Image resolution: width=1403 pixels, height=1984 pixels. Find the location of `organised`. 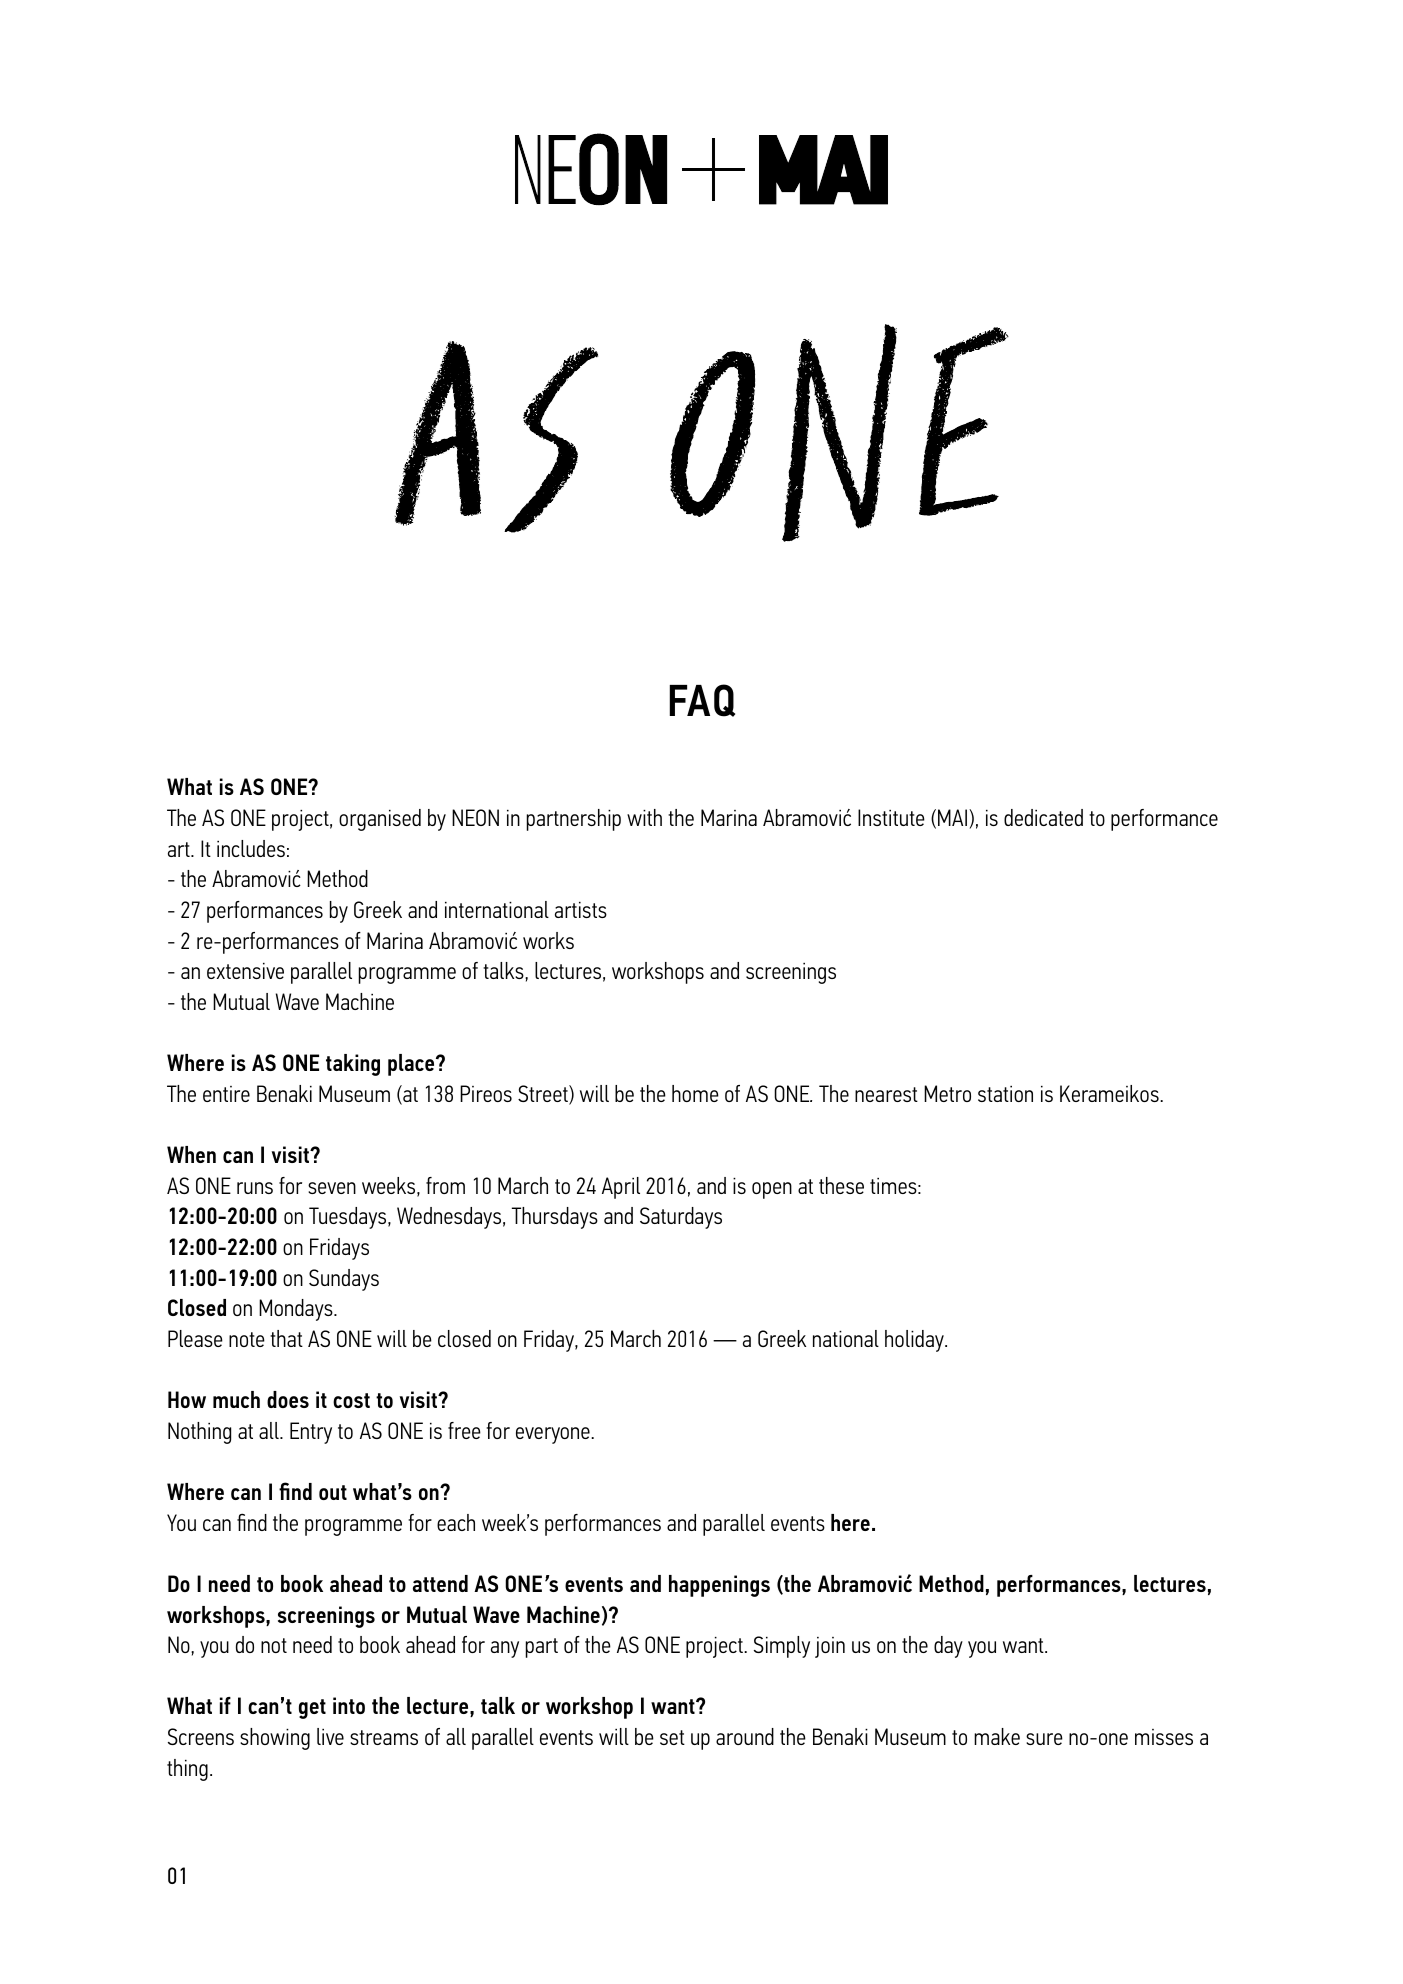

organised is located at coordinates (380, 820).
